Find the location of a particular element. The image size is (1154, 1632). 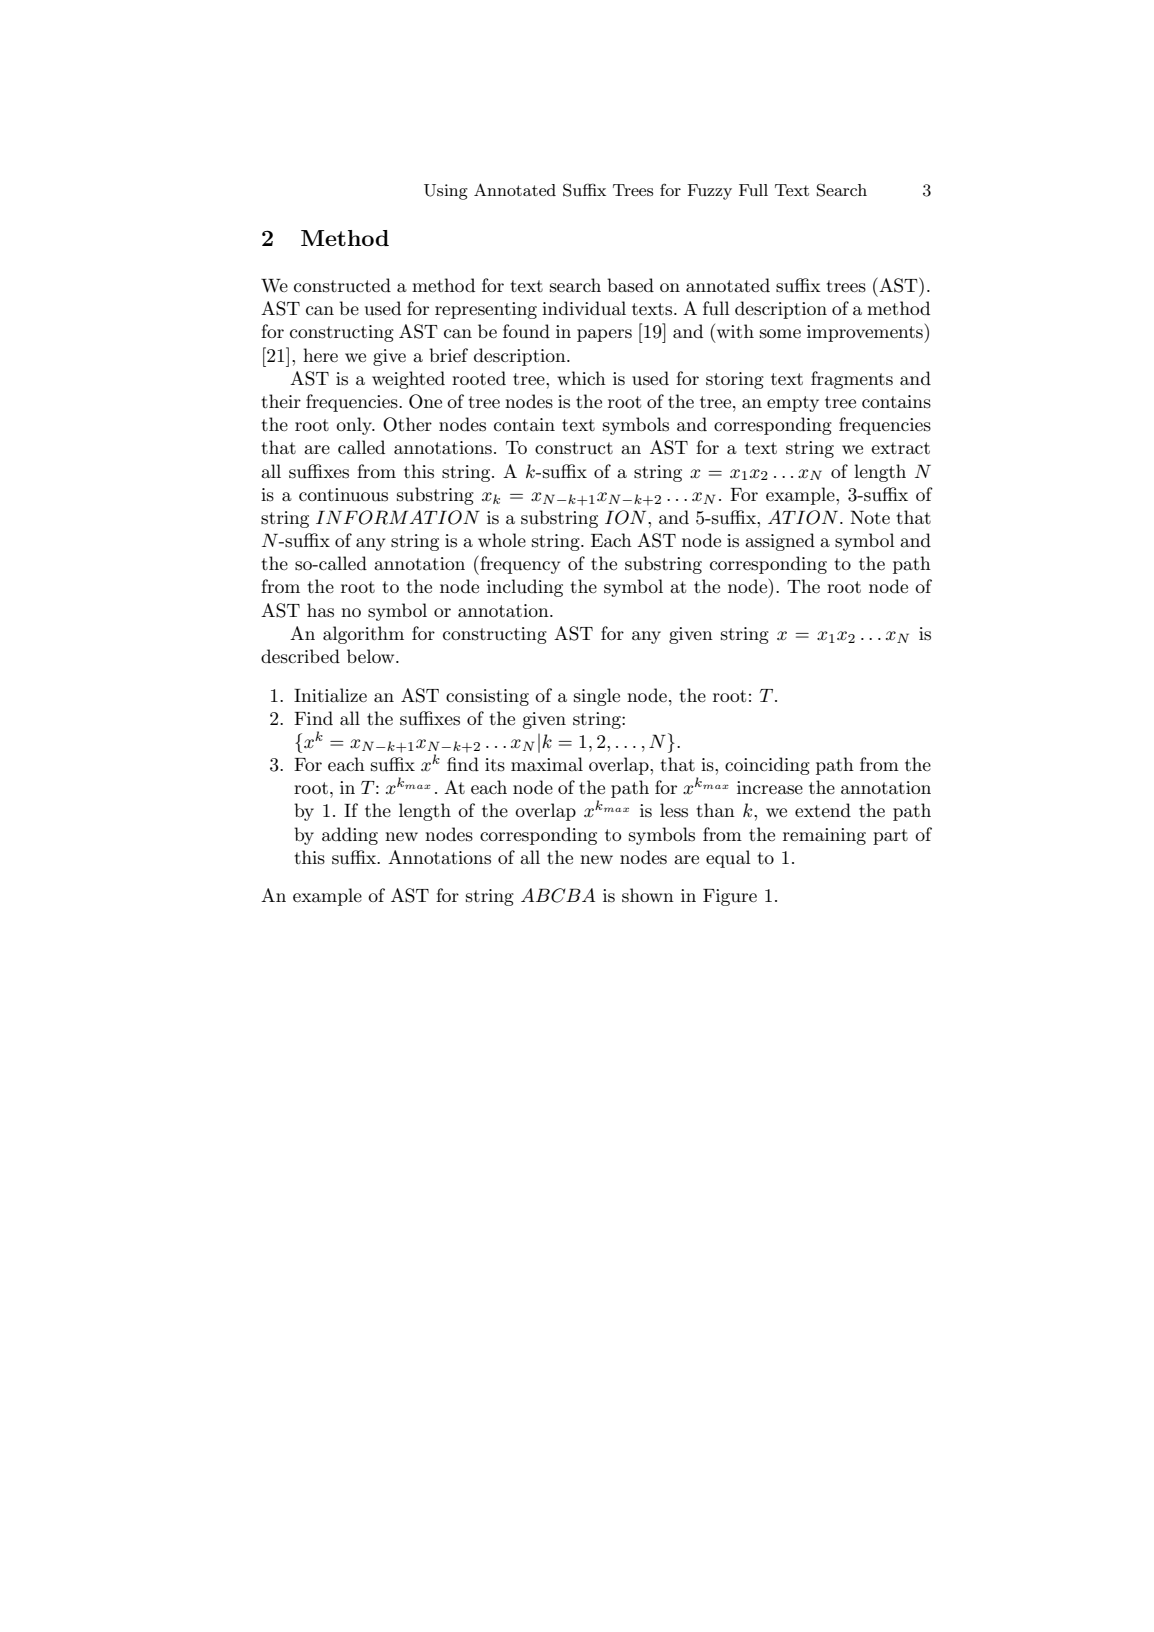

assigned is located at coordinates (780, 542).
